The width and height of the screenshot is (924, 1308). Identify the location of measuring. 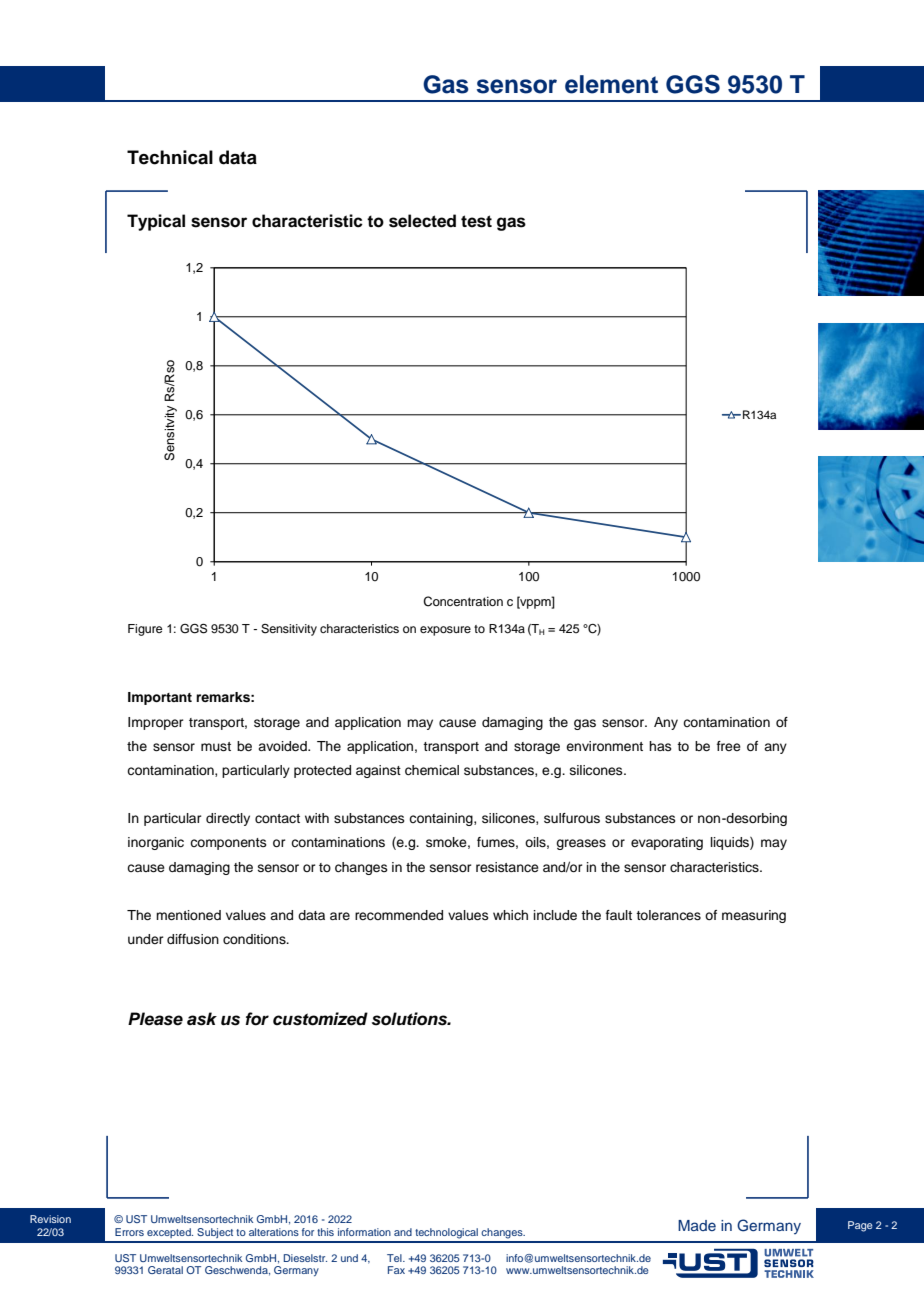
(754, 916).
